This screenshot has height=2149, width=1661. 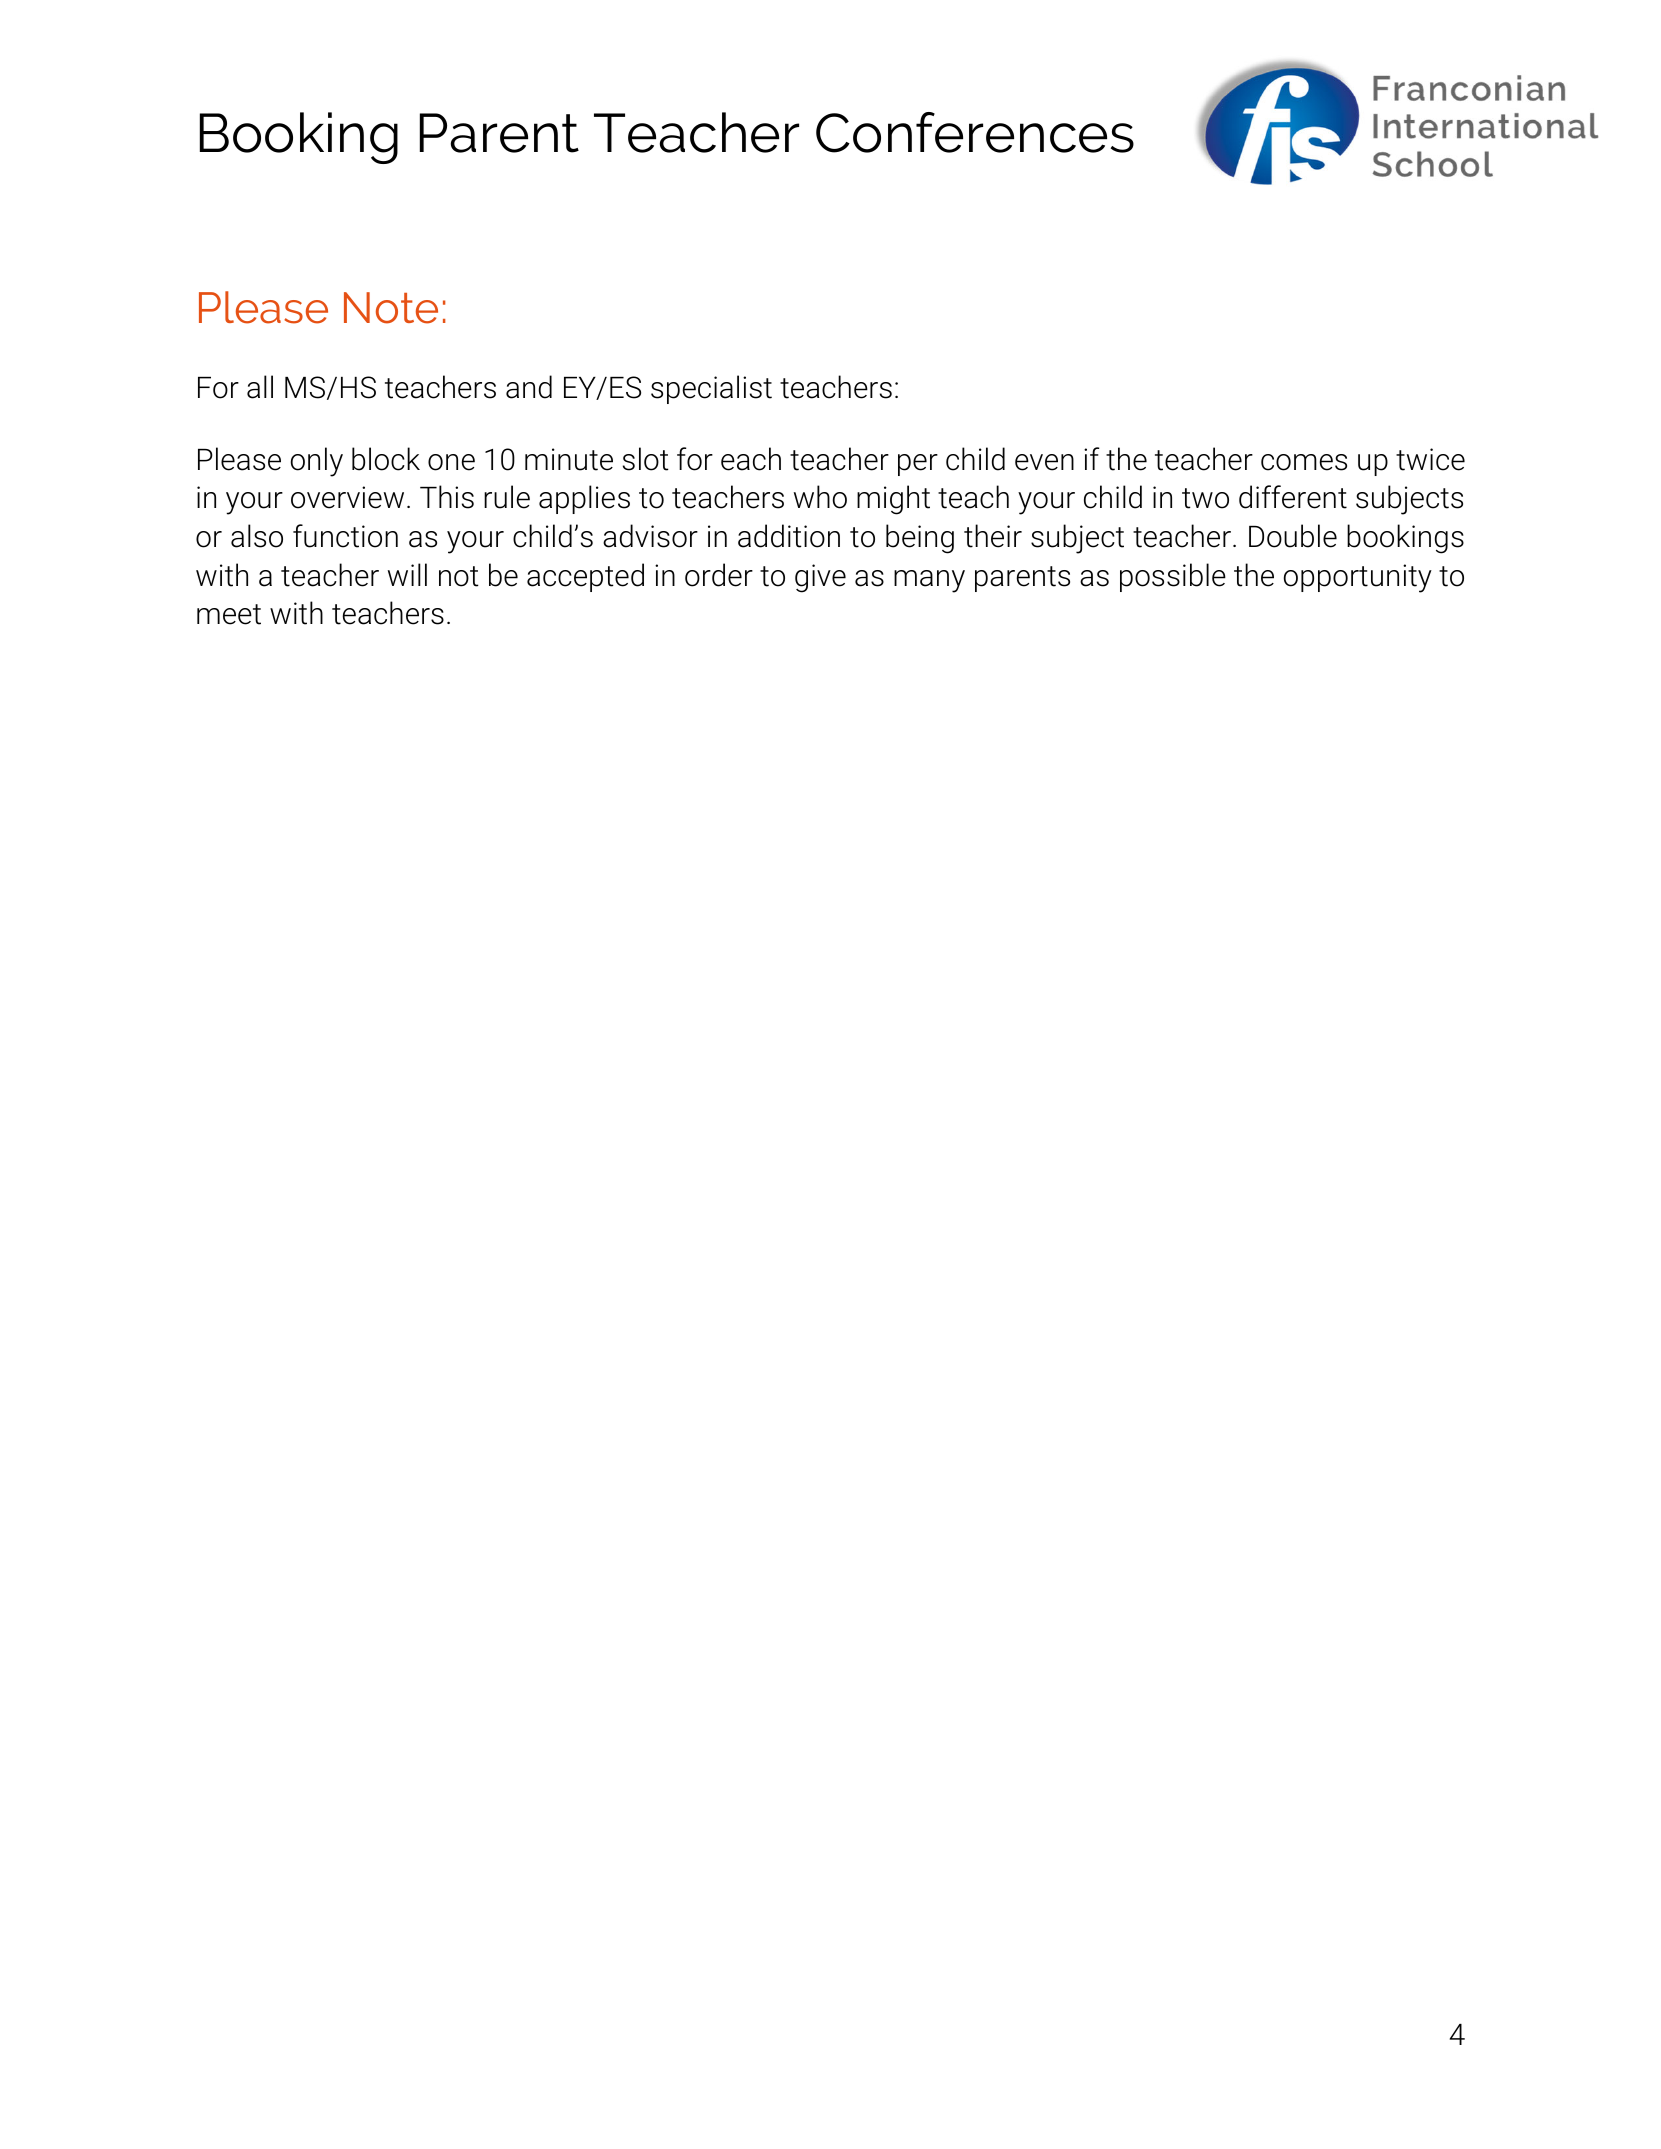 I want to click on different, so click(x=1293, y=497).
